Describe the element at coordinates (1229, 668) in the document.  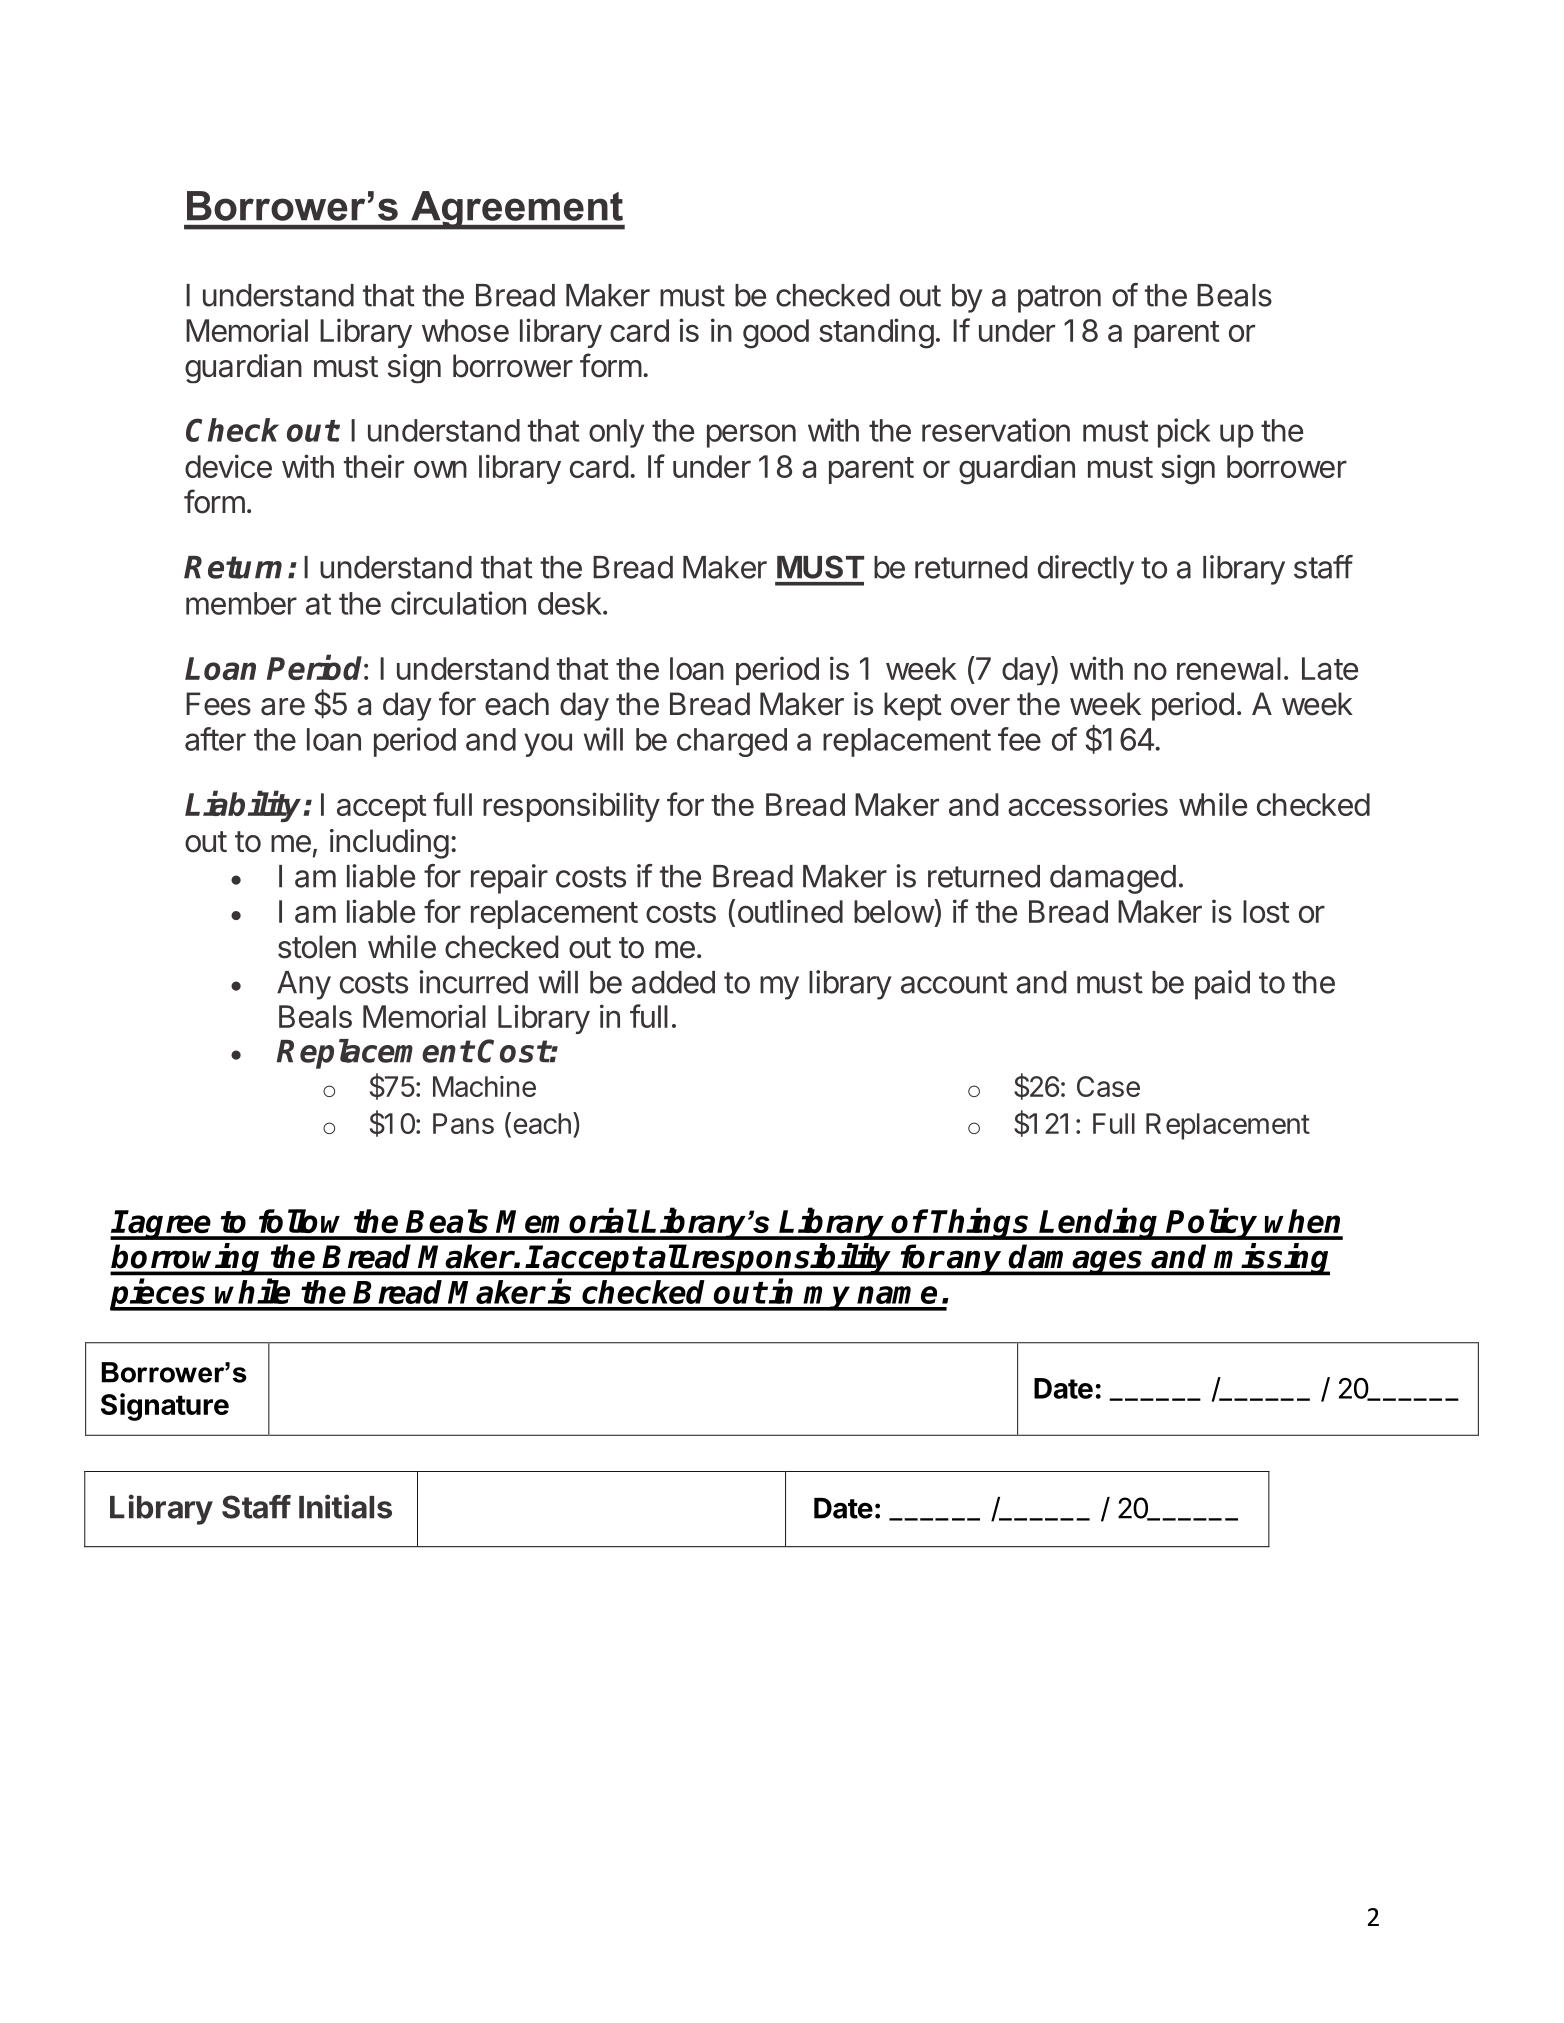
I see `renewal` at that location.
